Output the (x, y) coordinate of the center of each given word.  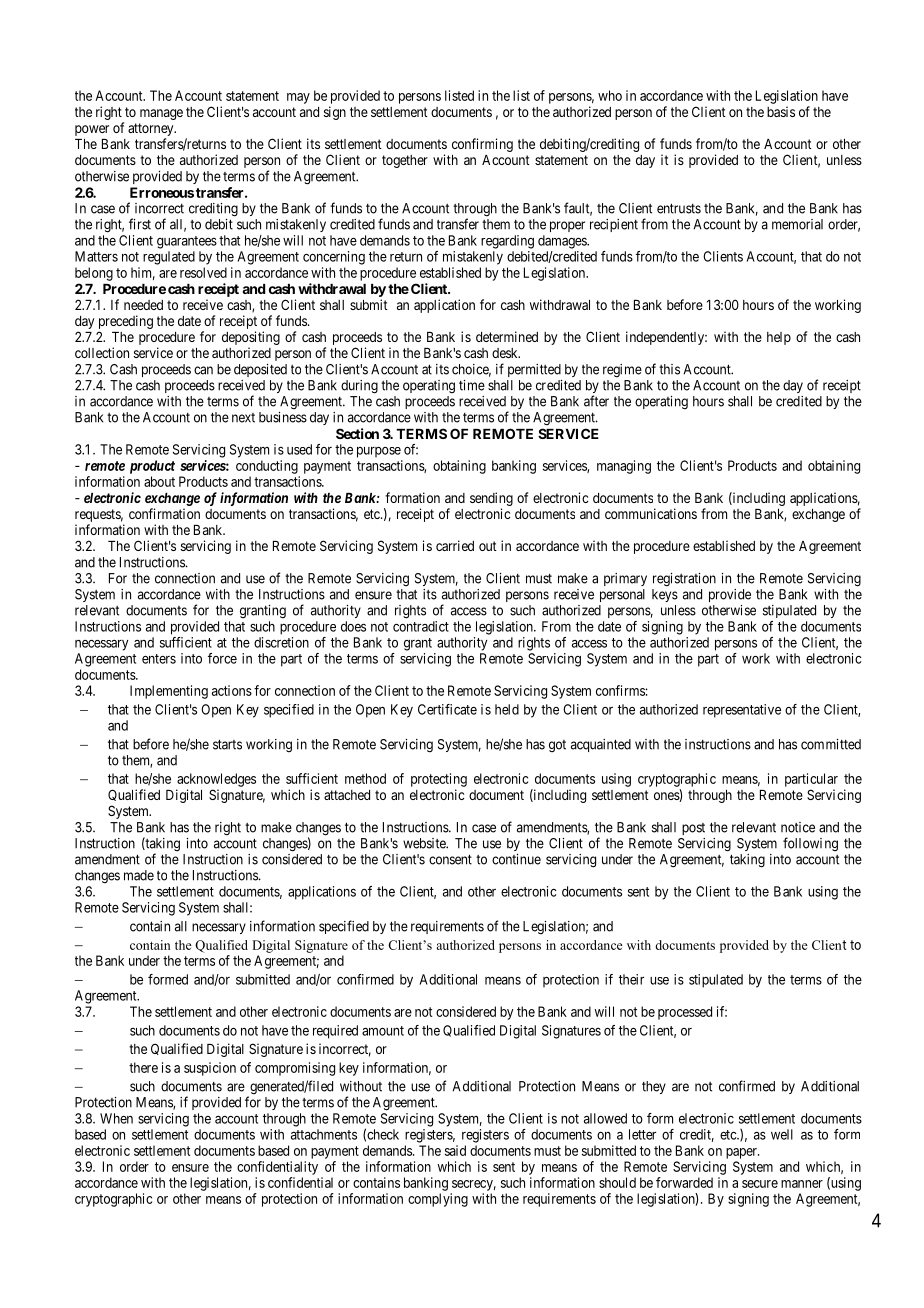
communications (651, 513)
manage (161, 114)
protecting (439, 780)
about (159, 481)
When (116, 1118)
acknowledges (216, 780)
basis (781, 111)
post (693, 829)
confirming (482, 145)
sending (491, 499)
